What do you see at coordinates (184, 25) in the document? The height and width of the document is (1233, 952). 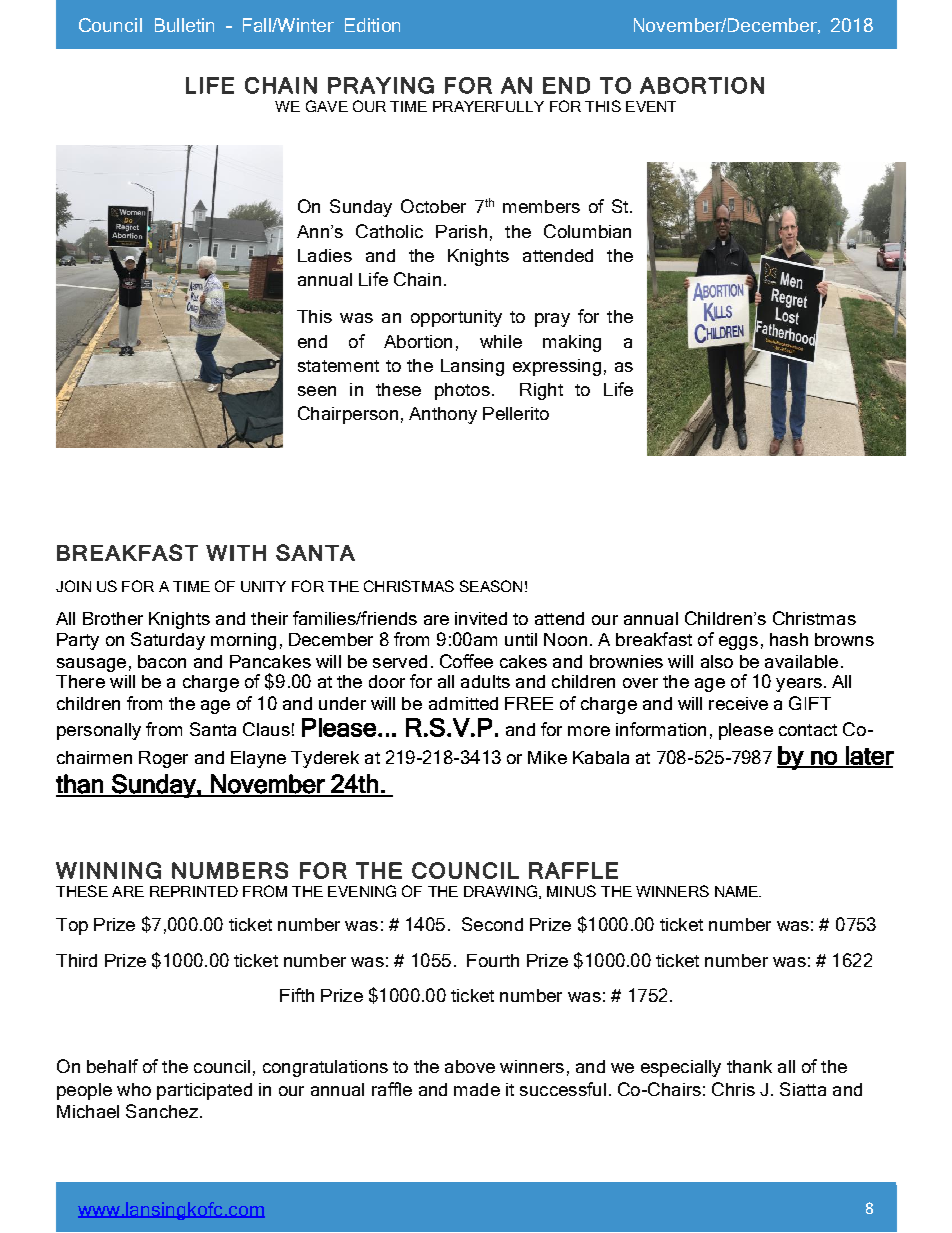 I see `Bulletin` at bounding box center [184, 25].
